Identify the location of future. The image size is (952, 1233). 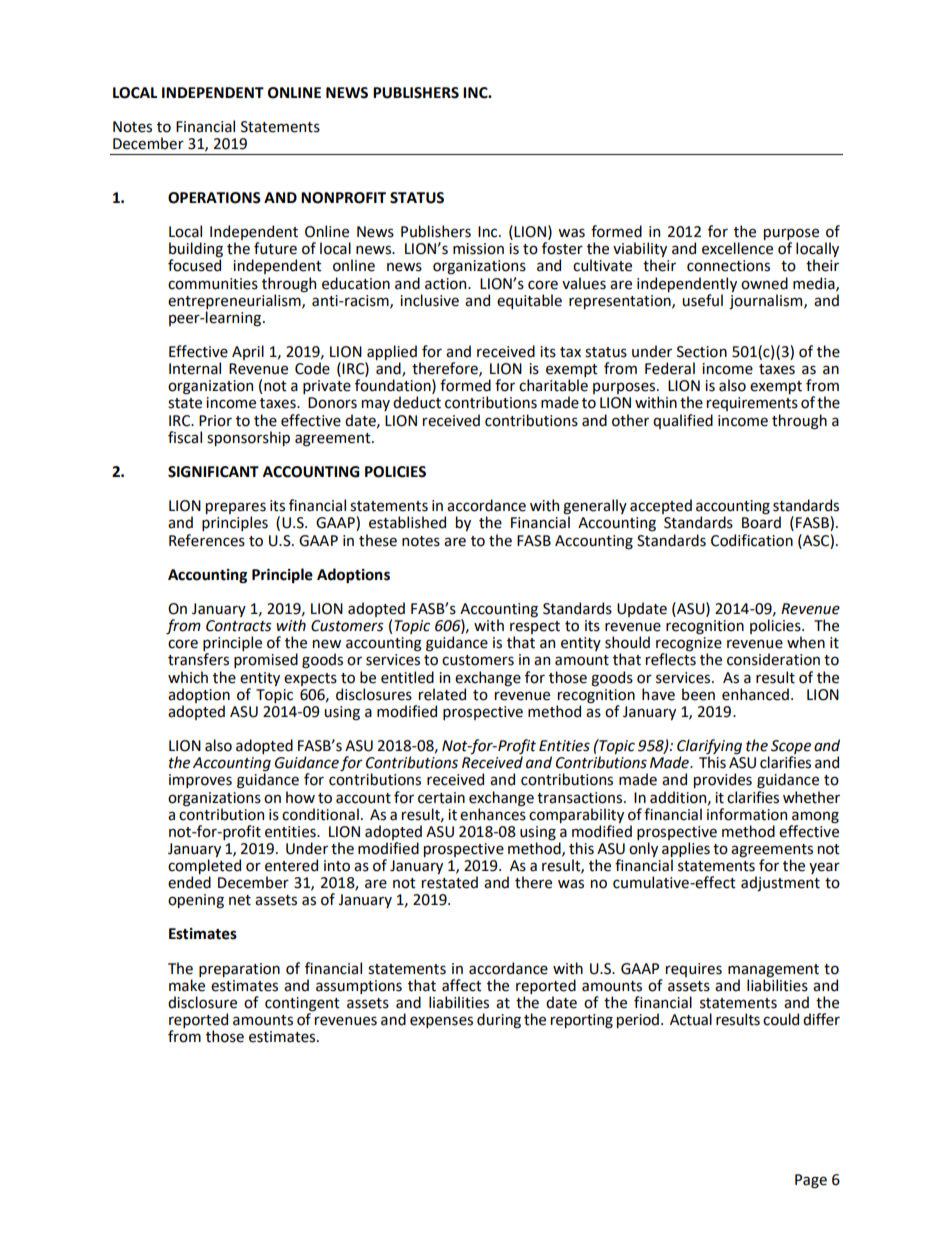
(275, 248).
